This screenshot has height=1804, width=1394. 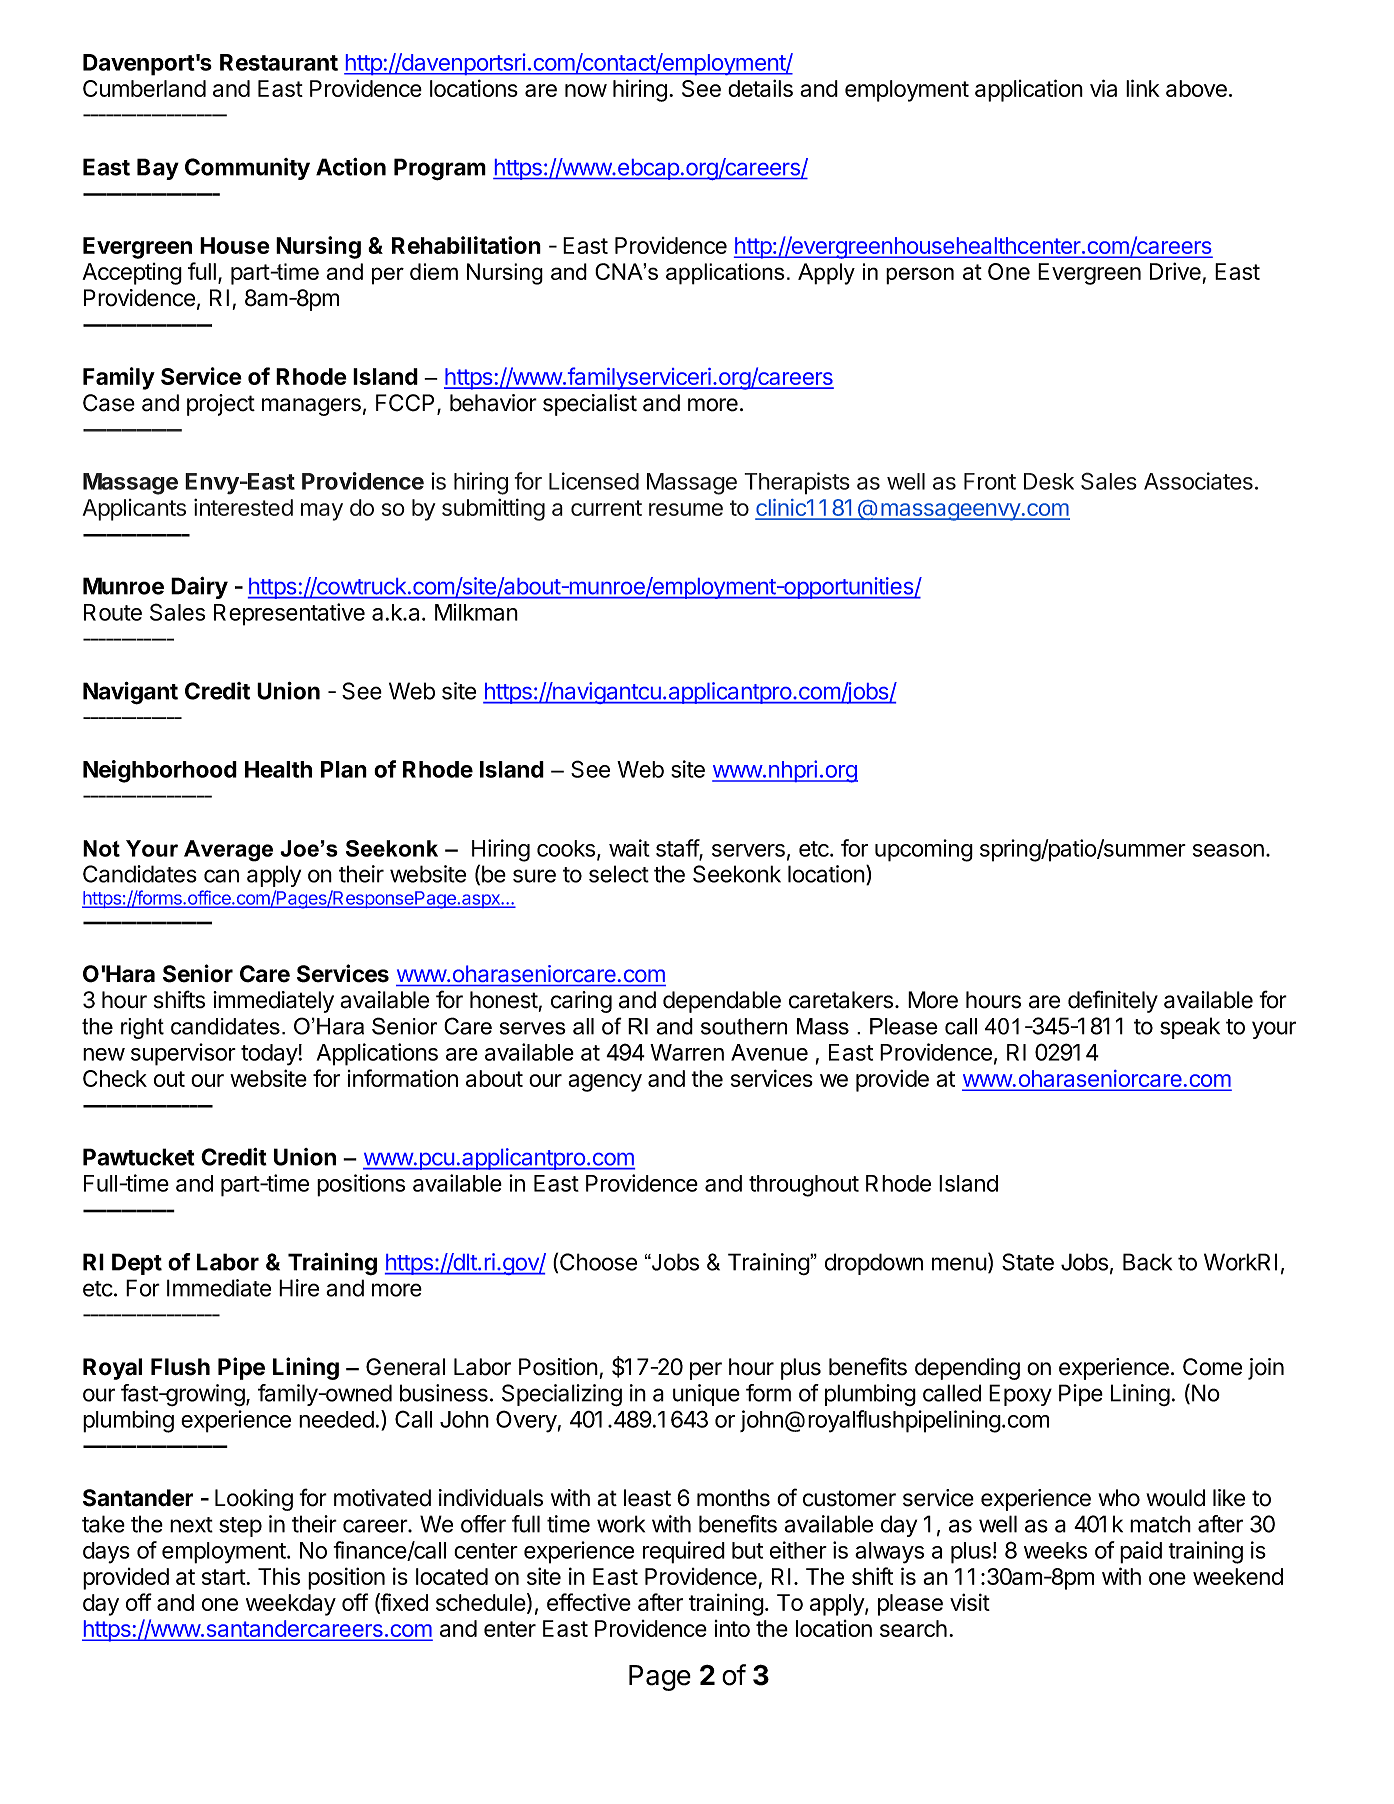 What do you see at coordinates (1198, 481) in the screenshot?
I see `Associates` at bounding box center [1198, 481].
